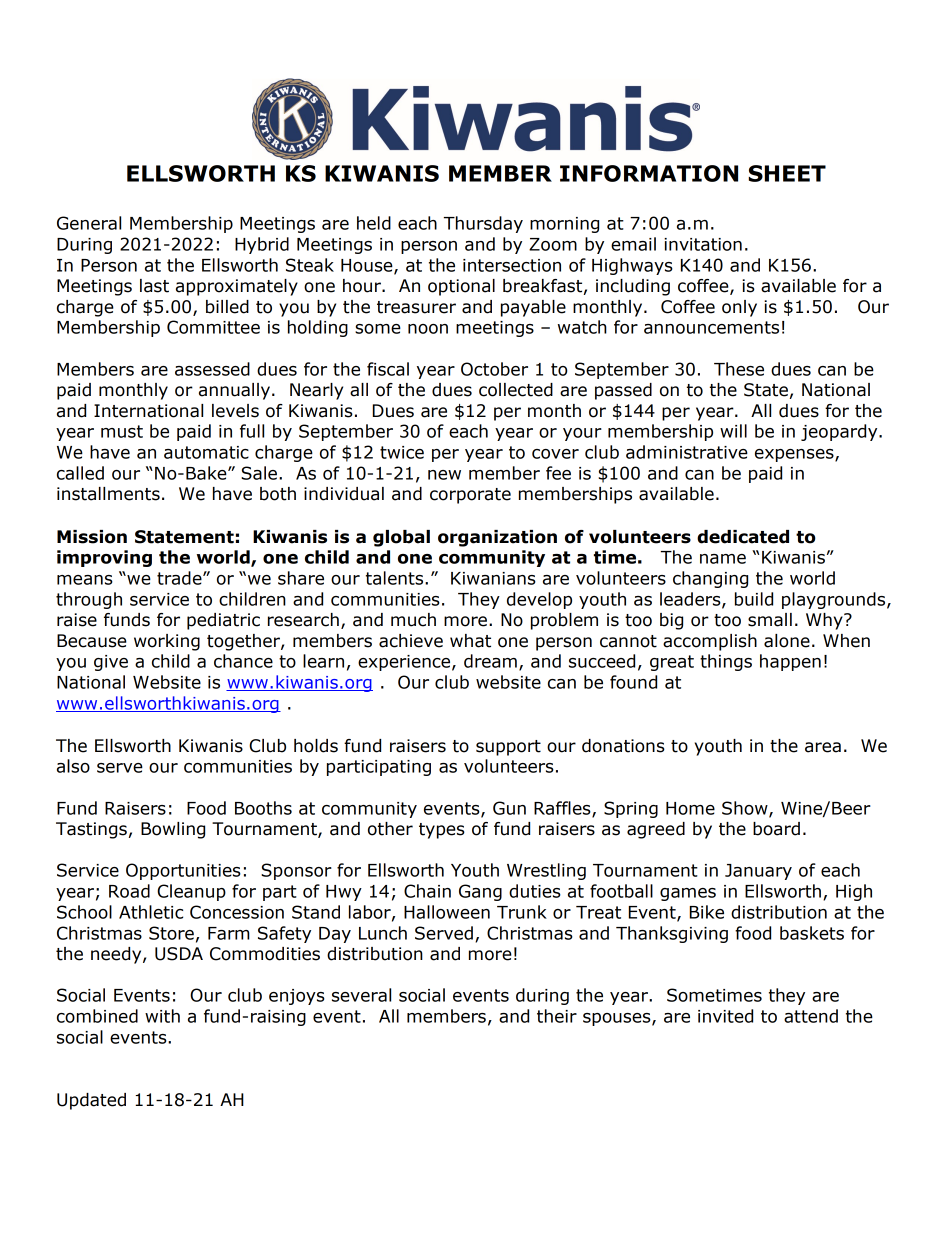 The height and width of the screenshot is (1233, 952). I want to click on trade, so click(180, 578).
